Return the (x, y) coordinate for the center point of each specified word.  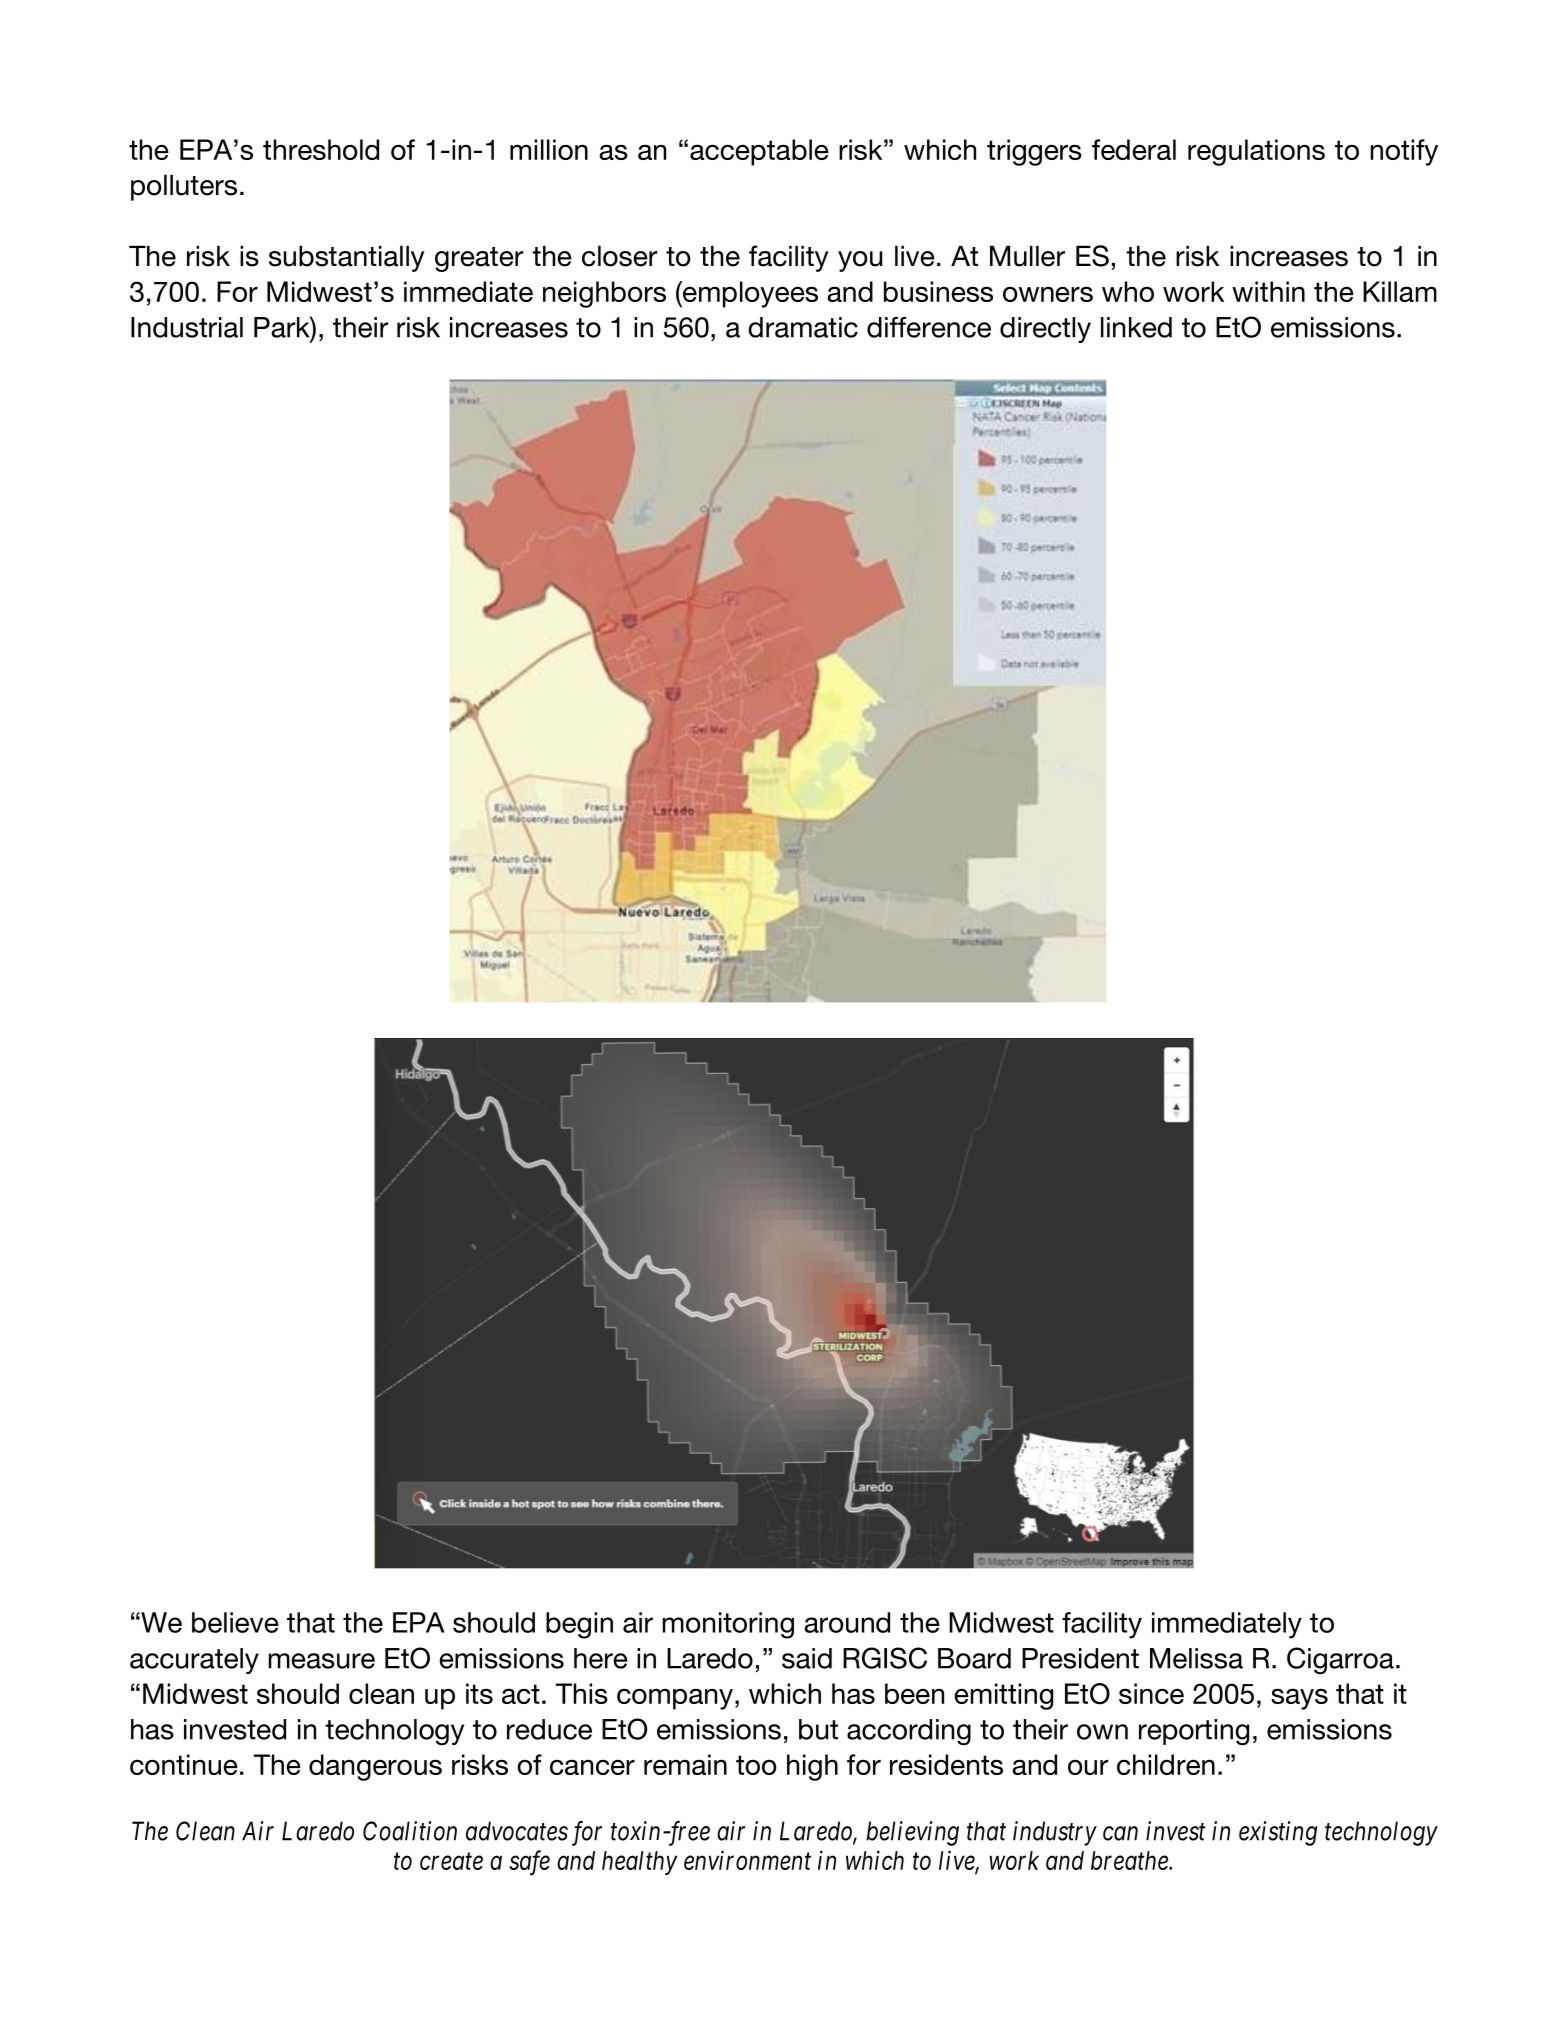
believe (235, 1622)
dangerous (375, 1767)
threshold (321, 149)
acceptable (759, 152)
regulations (1256, 152)
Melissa (1196, 1658)
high (812, 1767)
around (847, 1622)
